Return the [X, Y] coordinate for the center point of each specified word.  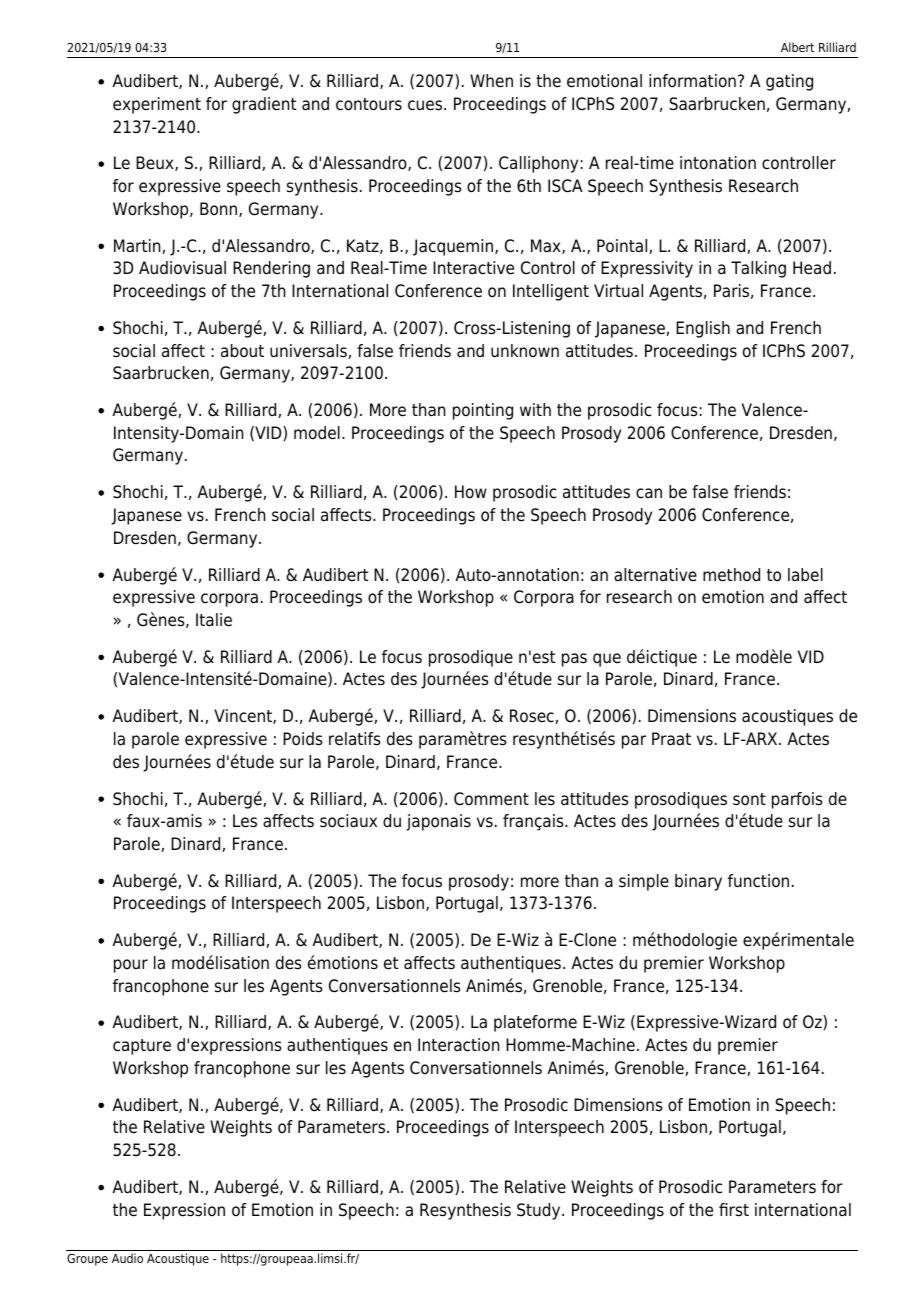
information [692, 81]
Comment [491, 799]
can [649, 493]
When [491, 81]
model [317, 433]
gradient [264, 105]
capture [142, 1047]
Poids [303, 739]
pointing [483, 411]
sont [749, 799]
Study [540, 1211]
